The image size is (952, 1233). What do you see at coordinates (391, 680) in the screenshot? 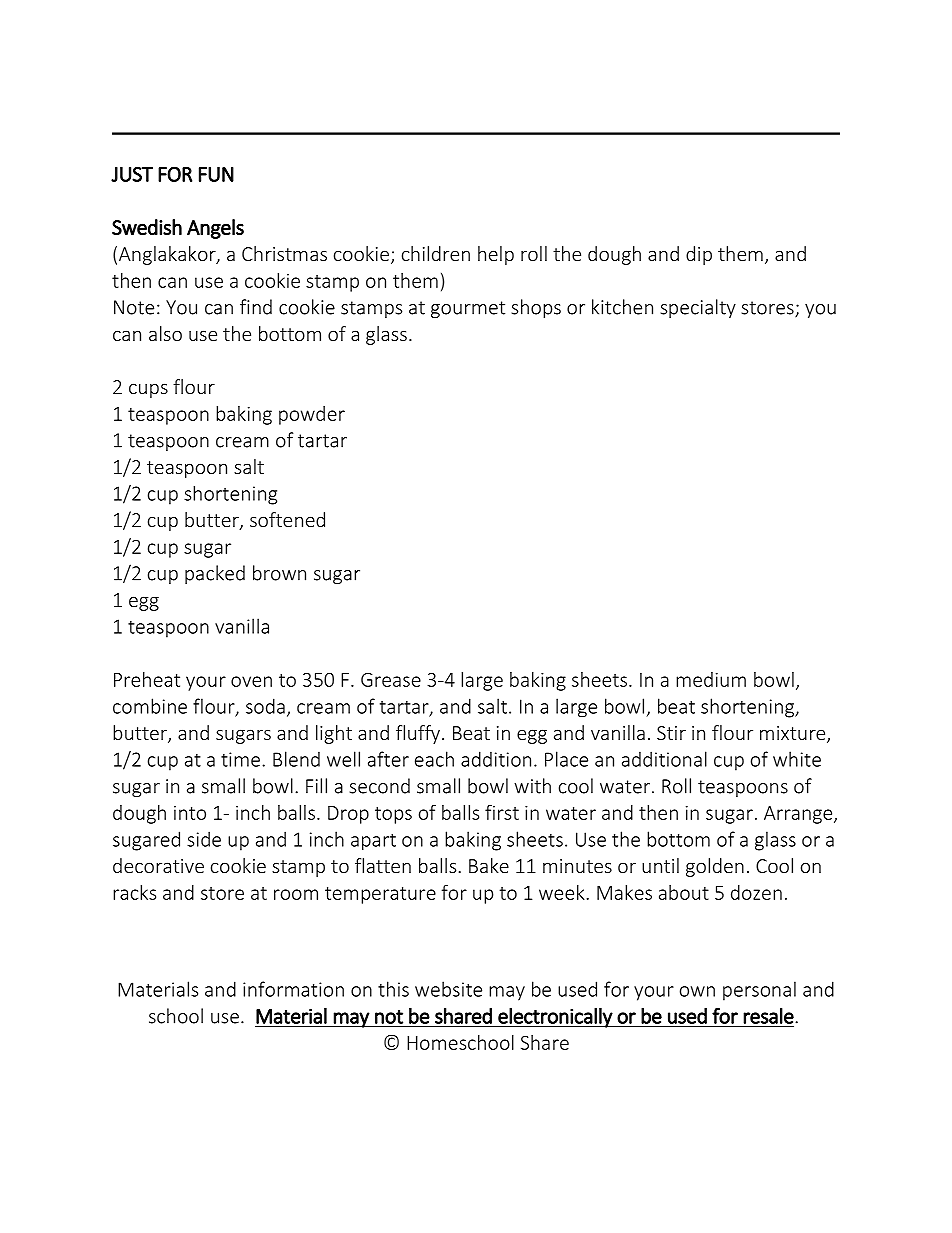
I see `Grease` at bounding box center [391, 680].
